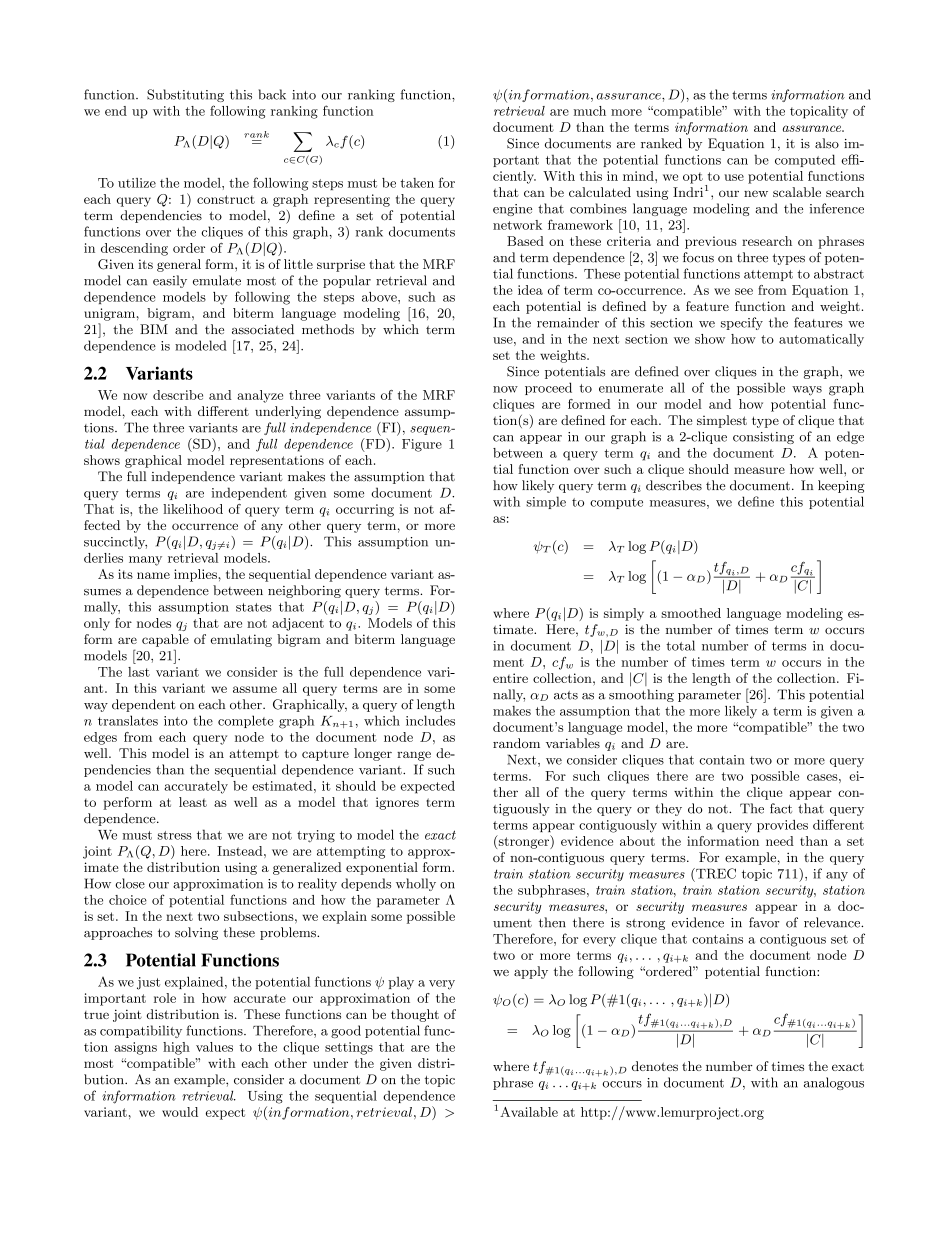 The height and width of the page is (1233, 952). I want to click on stress, so click(175, 835).
